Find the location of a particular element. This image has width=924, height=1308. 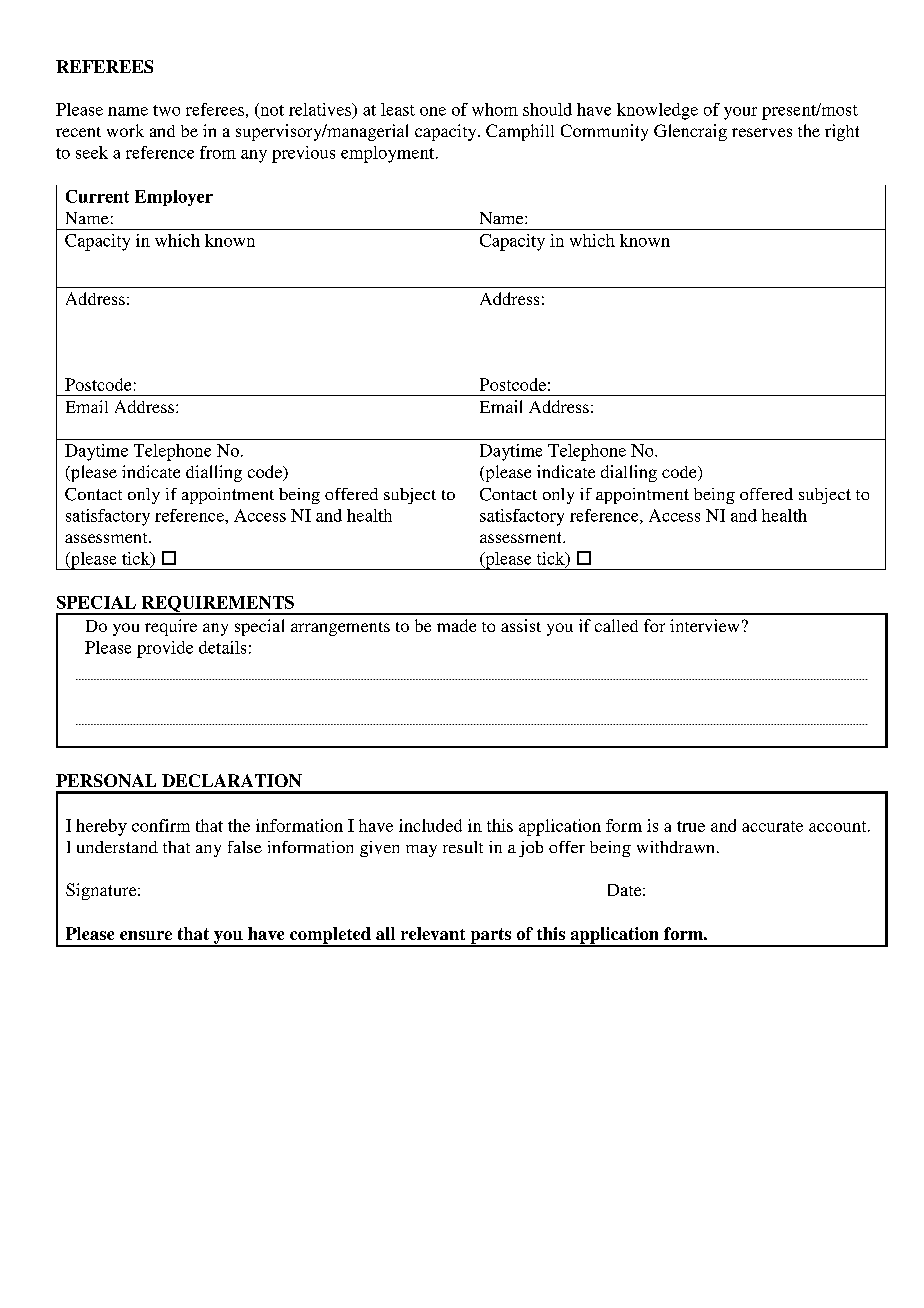

provide is located at coordinates (165, 649).
